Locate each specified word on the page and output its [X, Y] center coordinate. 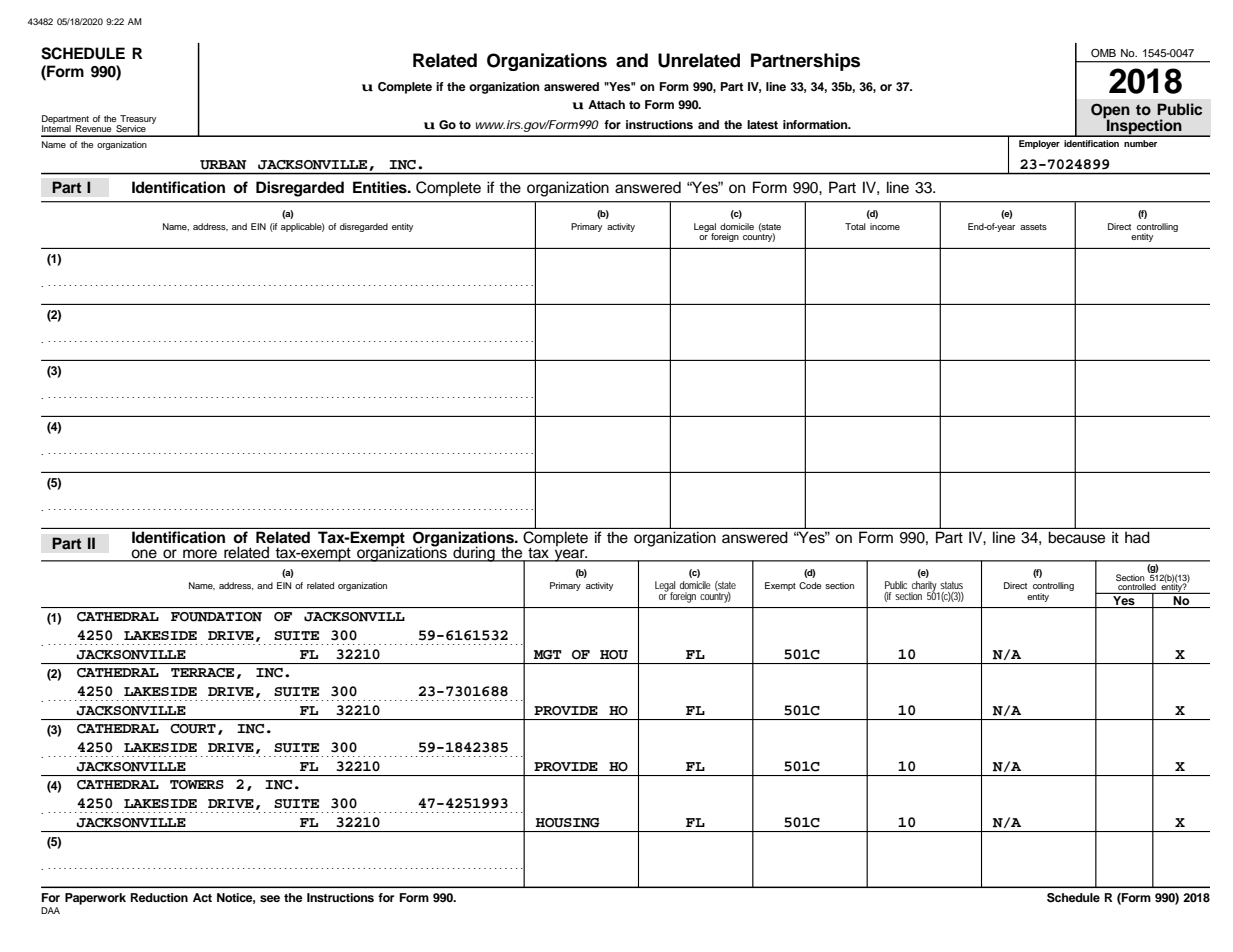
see [270, 898]
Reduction [159, 897]
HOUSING [568, 823]
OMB [1103, 52]
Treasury [137, 121]
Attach [606, 104]
